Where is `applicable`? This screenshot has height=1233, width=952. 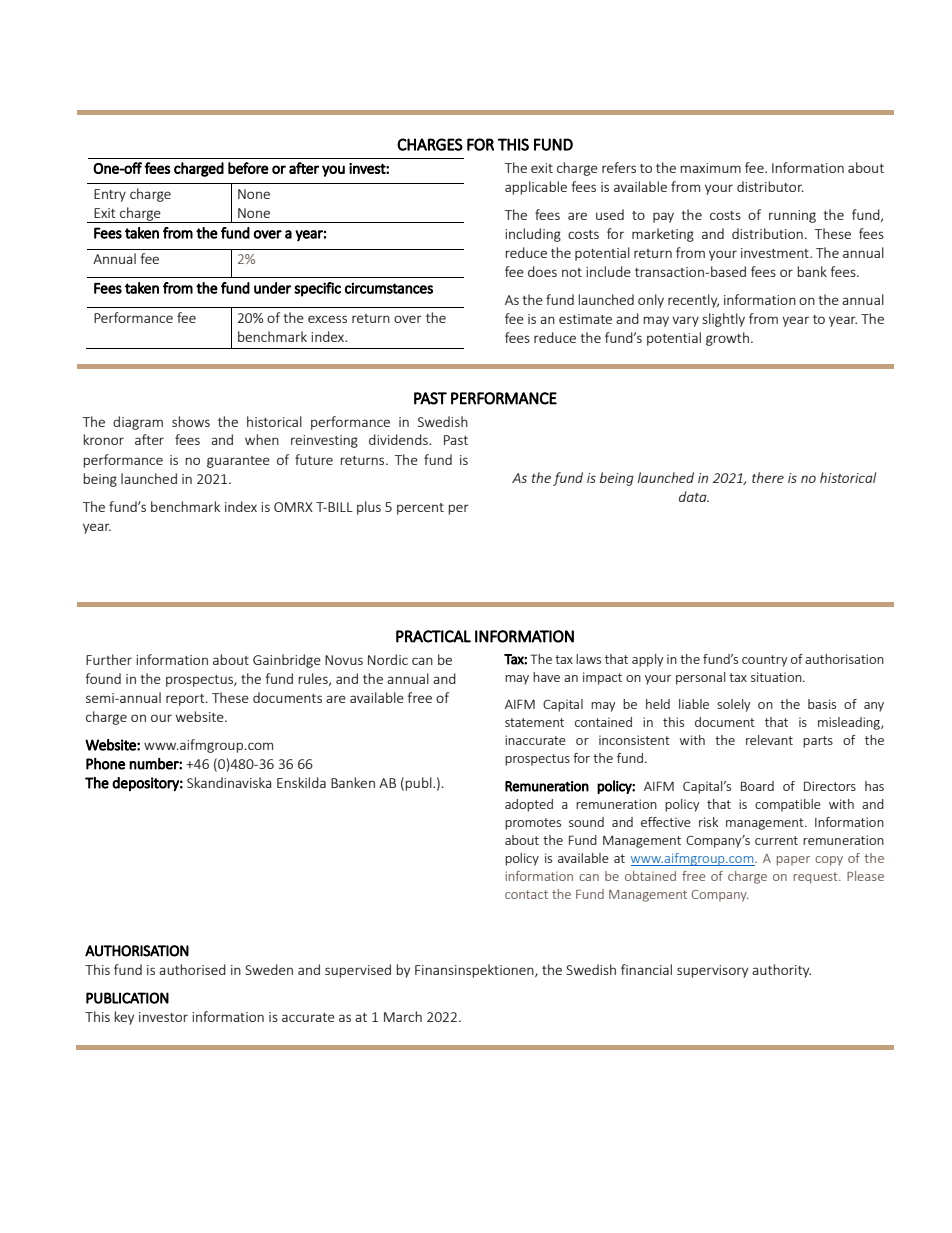
applicable is located at coordinates (536, 188).
